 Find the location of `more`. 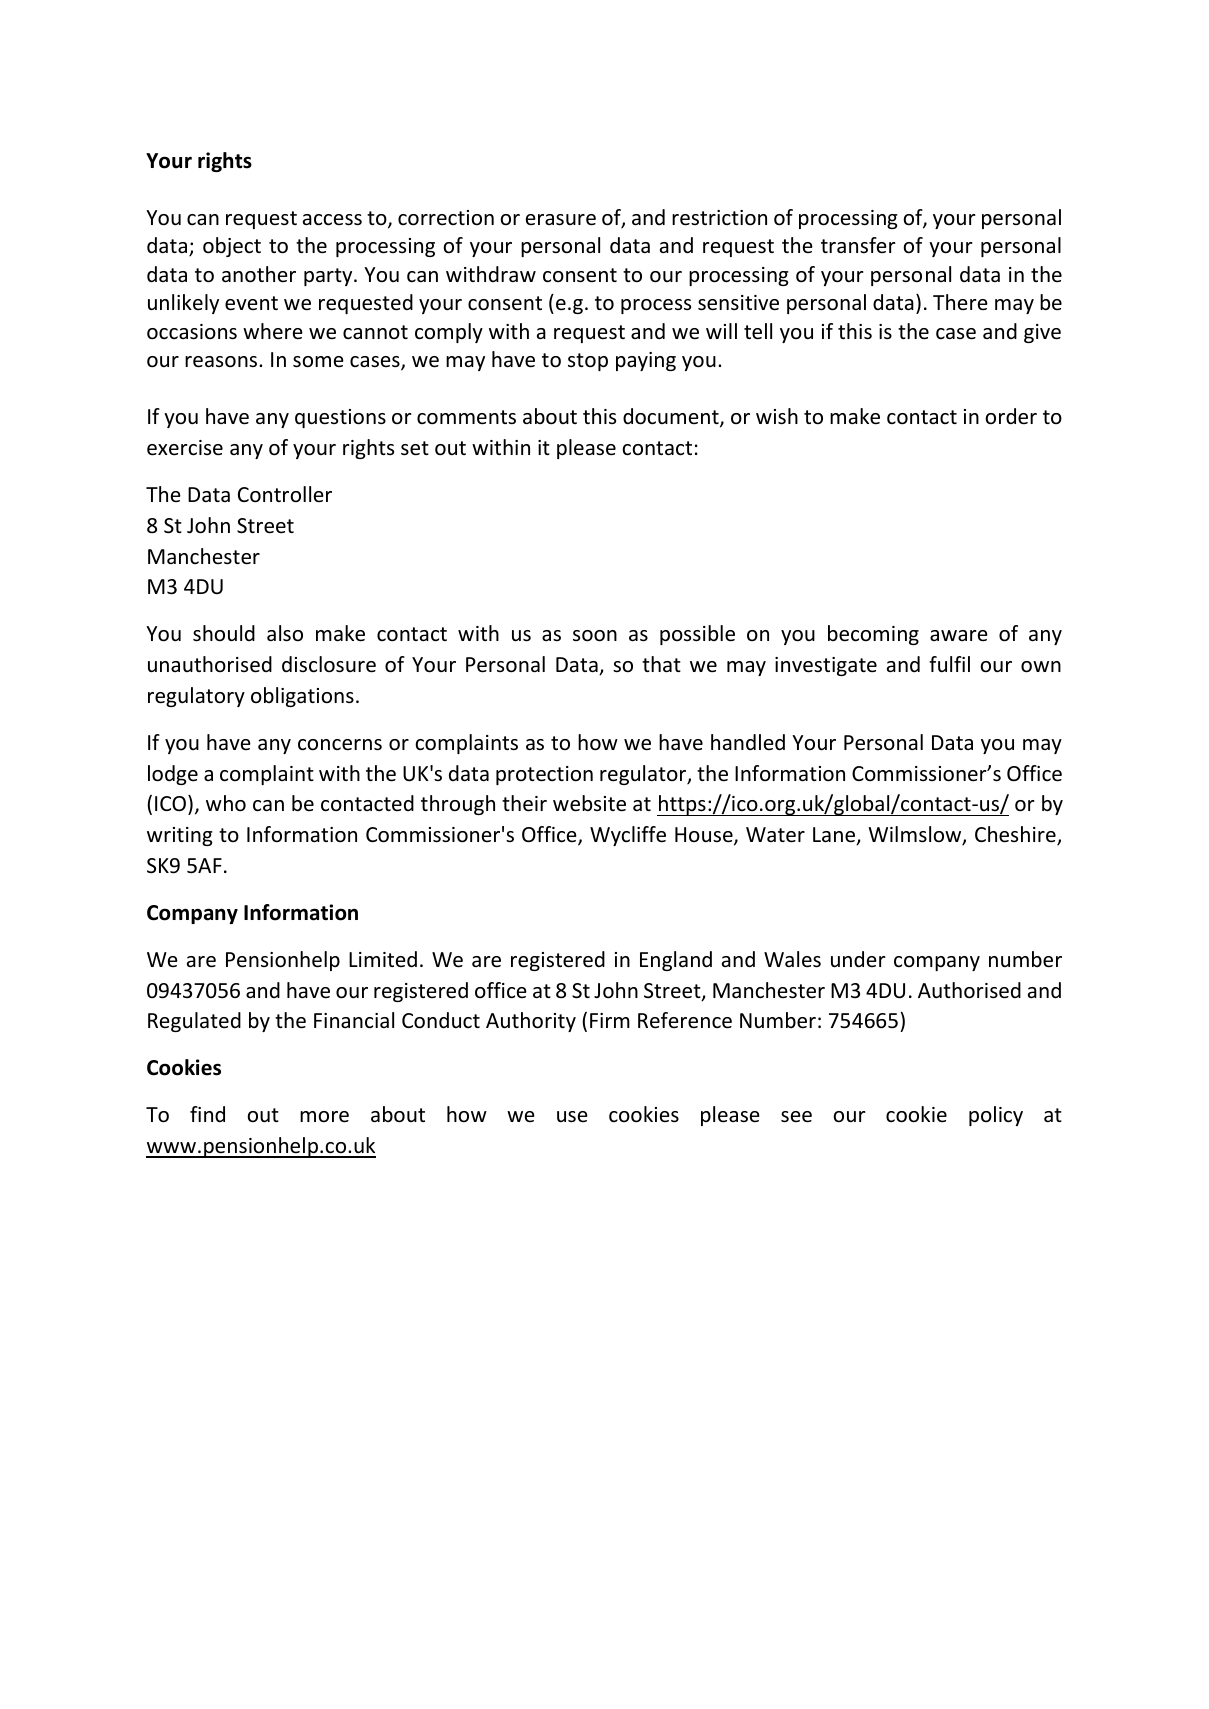

more is located at coordinates (324, 1117).
